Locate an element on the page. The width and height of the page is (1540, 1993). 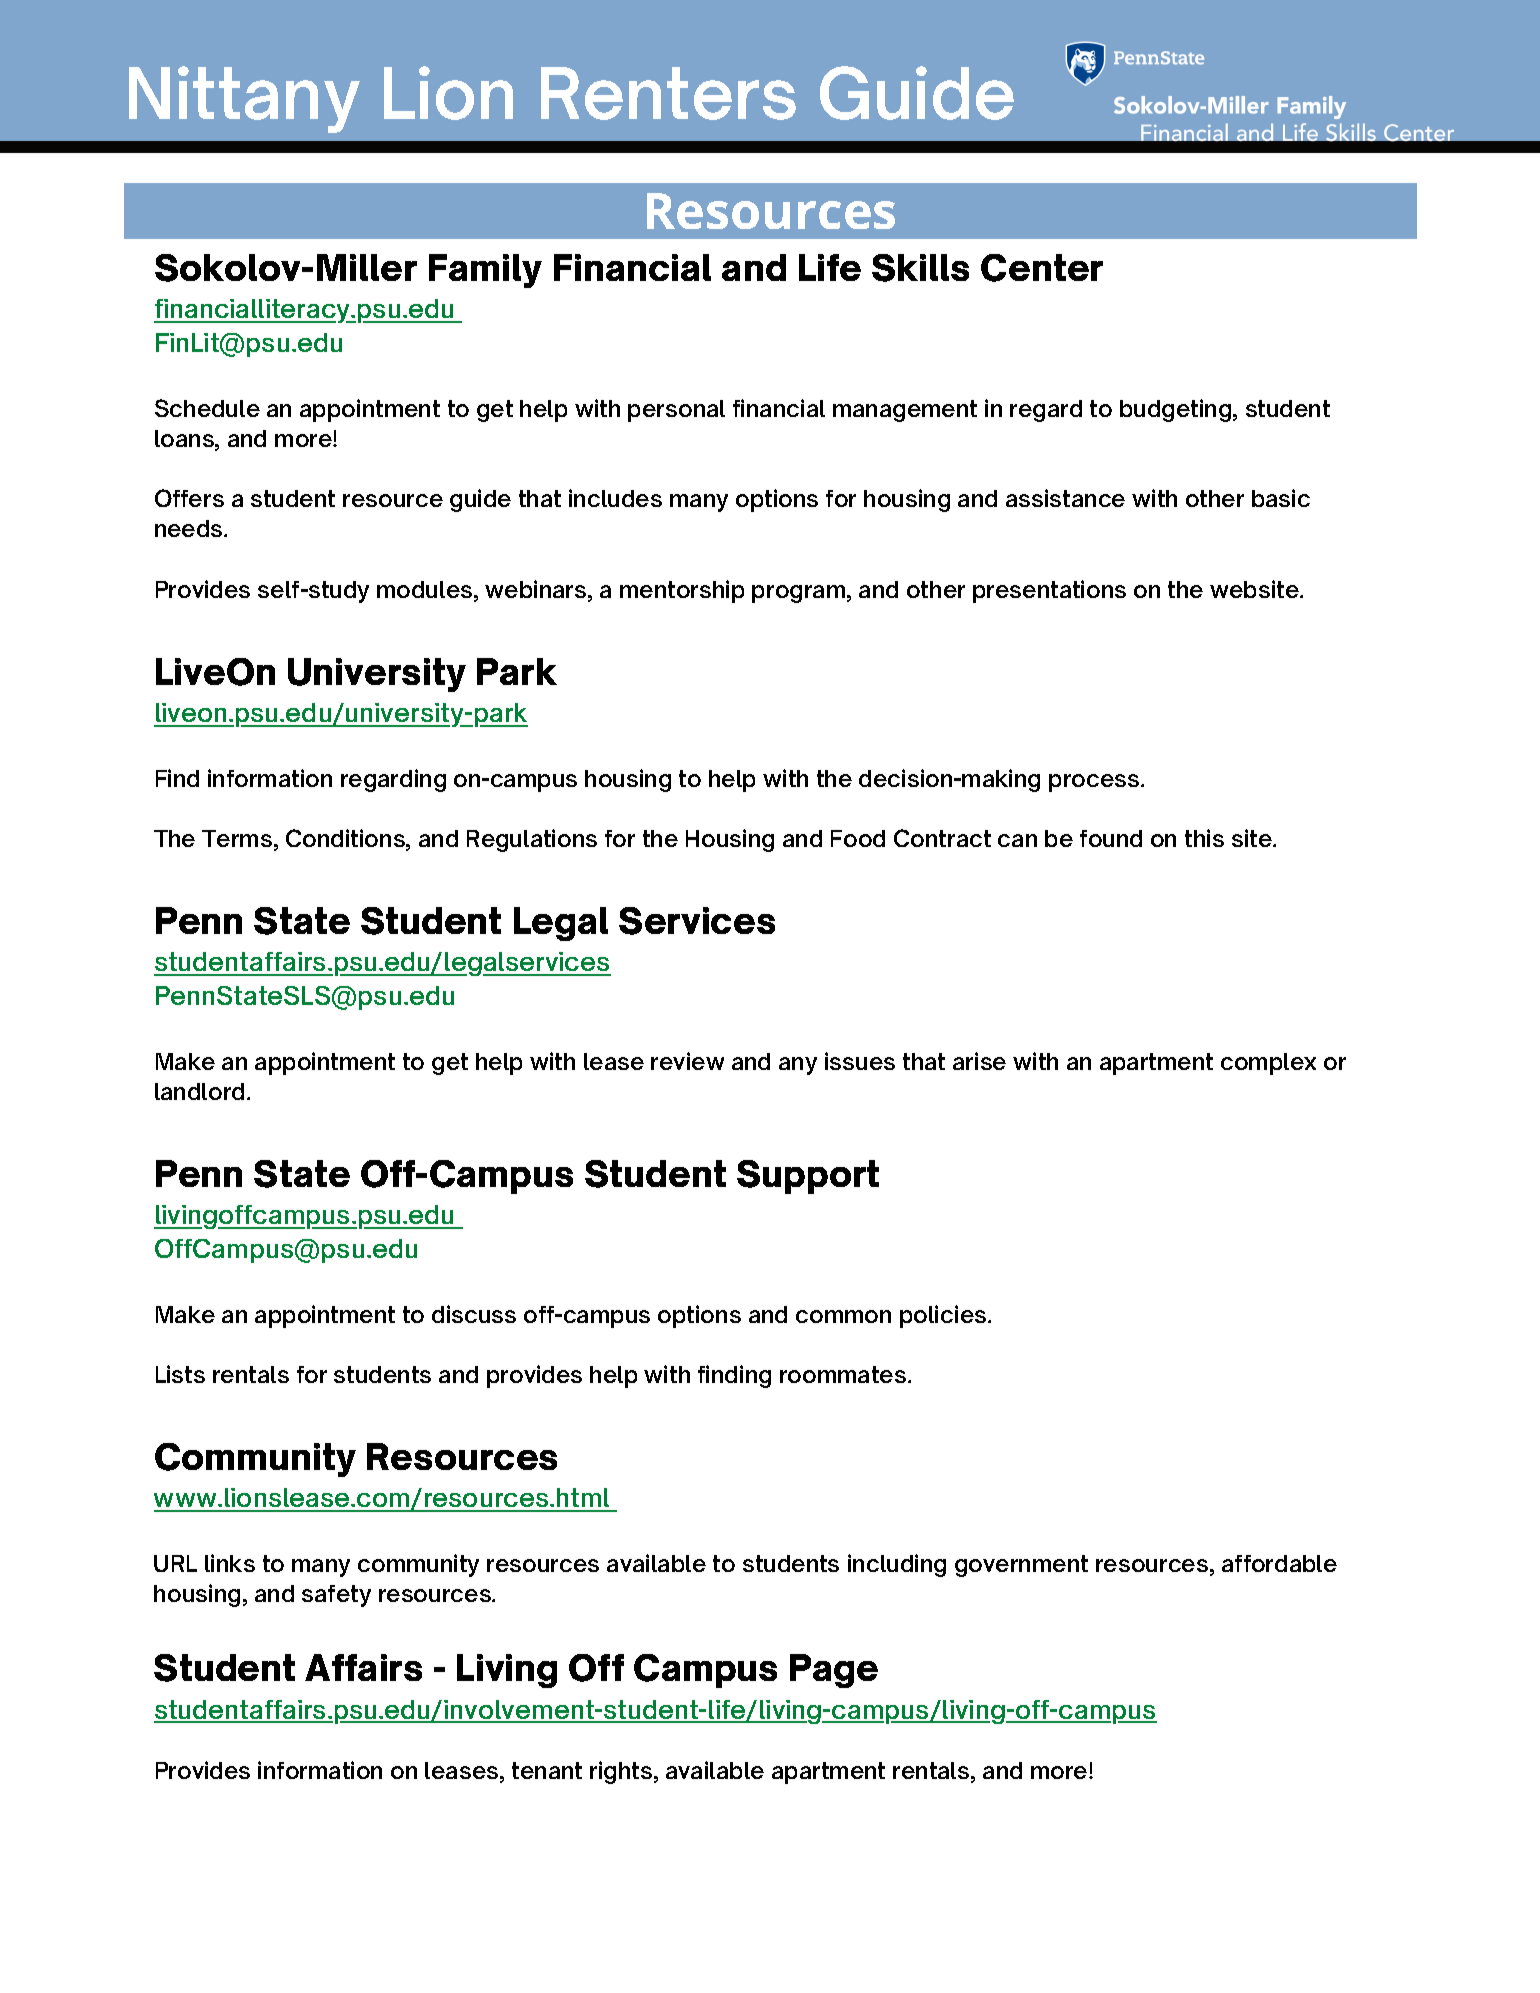
Family is located at coordinates (485, 271).
